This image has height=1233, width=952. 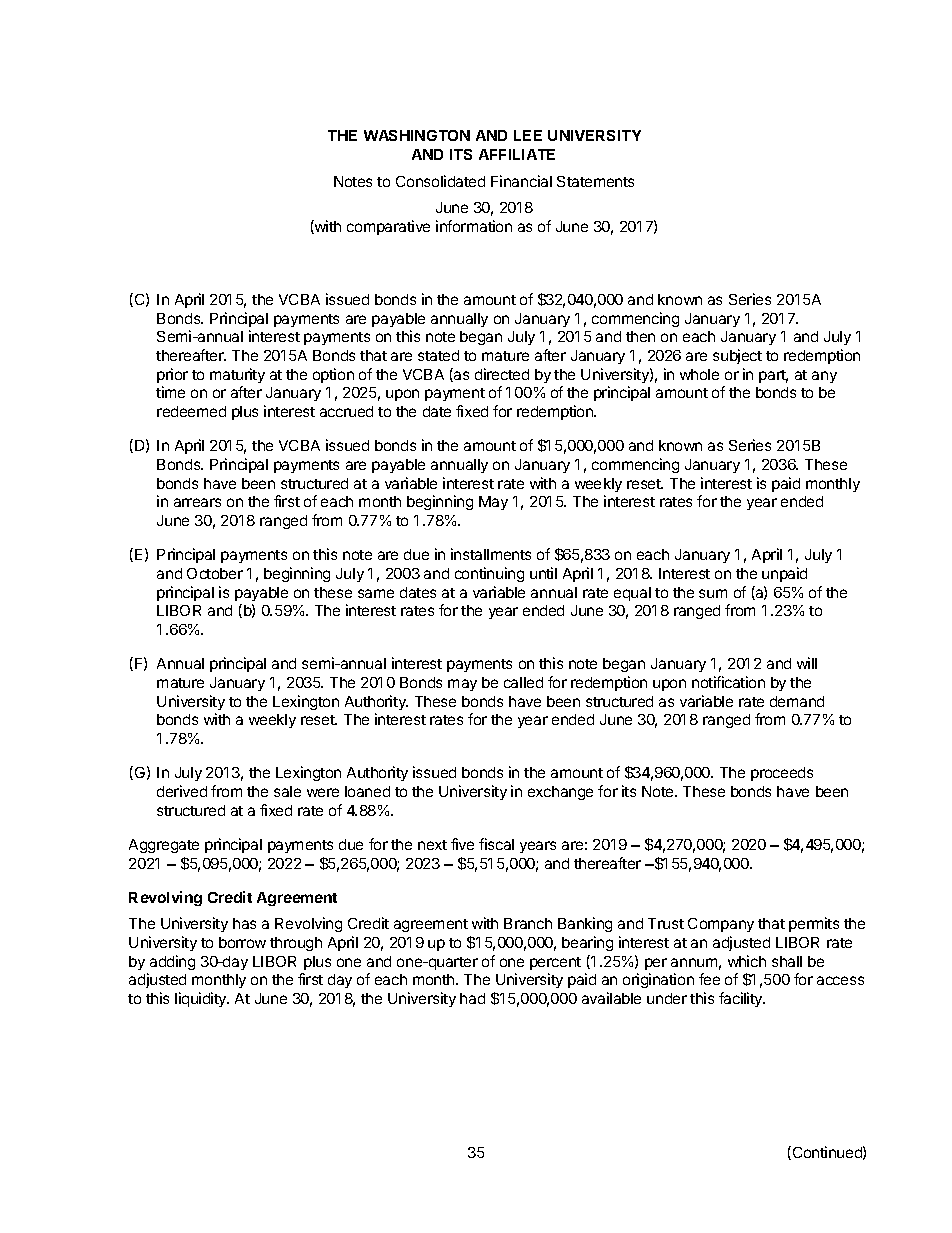 I want to click on proceeds, so click(x=782, y=774).
